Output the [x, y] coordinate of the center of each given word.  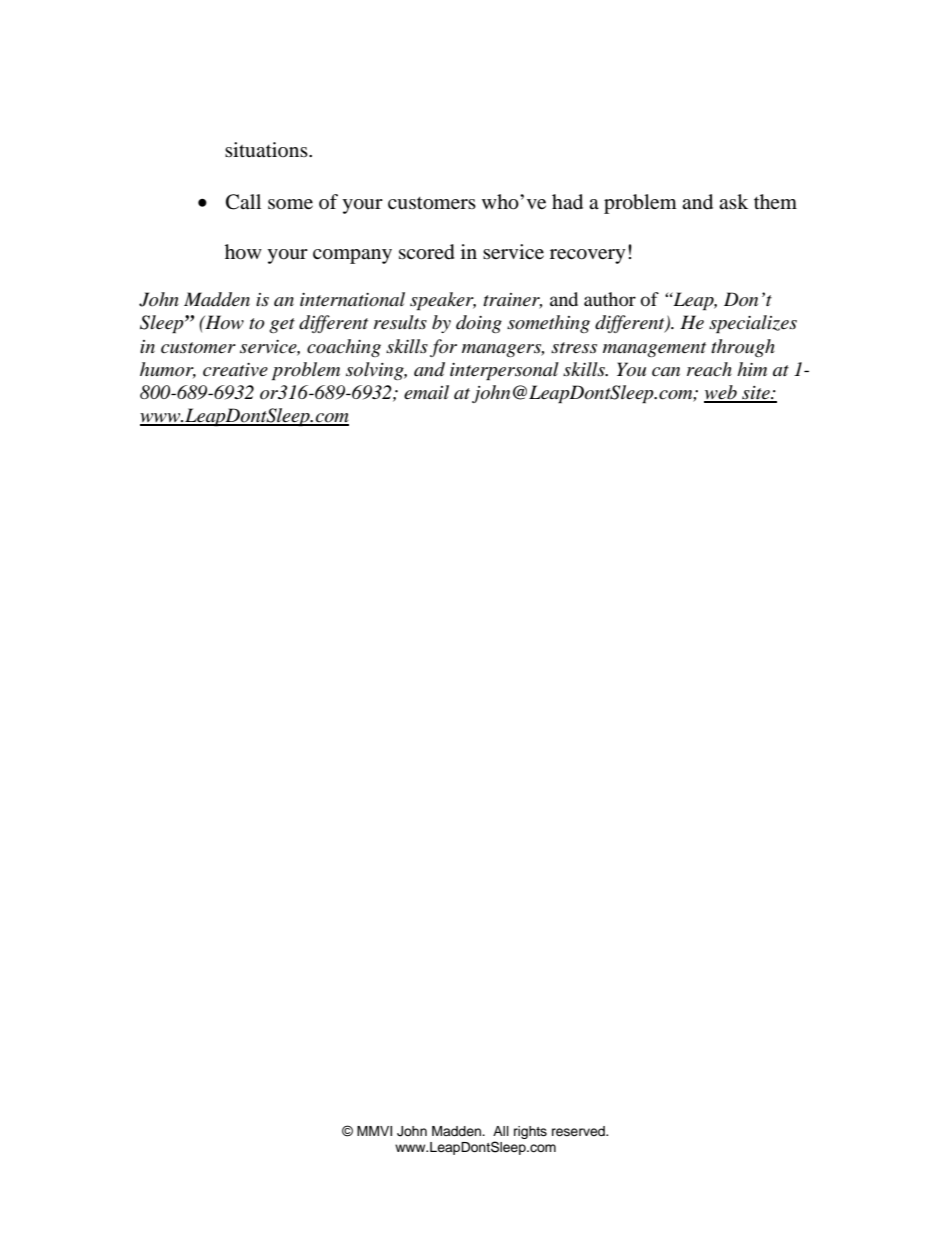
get [282, 325]
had [567, 202]
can [666, 372]
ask [733, 201]
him [752, 369]
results [400, 322]
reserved [579, 1131]
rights [530, 1132]
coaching [344, 348]
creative [235, 370]
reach [709, 369]
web [721, 393]
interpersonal [504, 371]
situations [267, 149]
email [426, 392]
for [443, 348]
